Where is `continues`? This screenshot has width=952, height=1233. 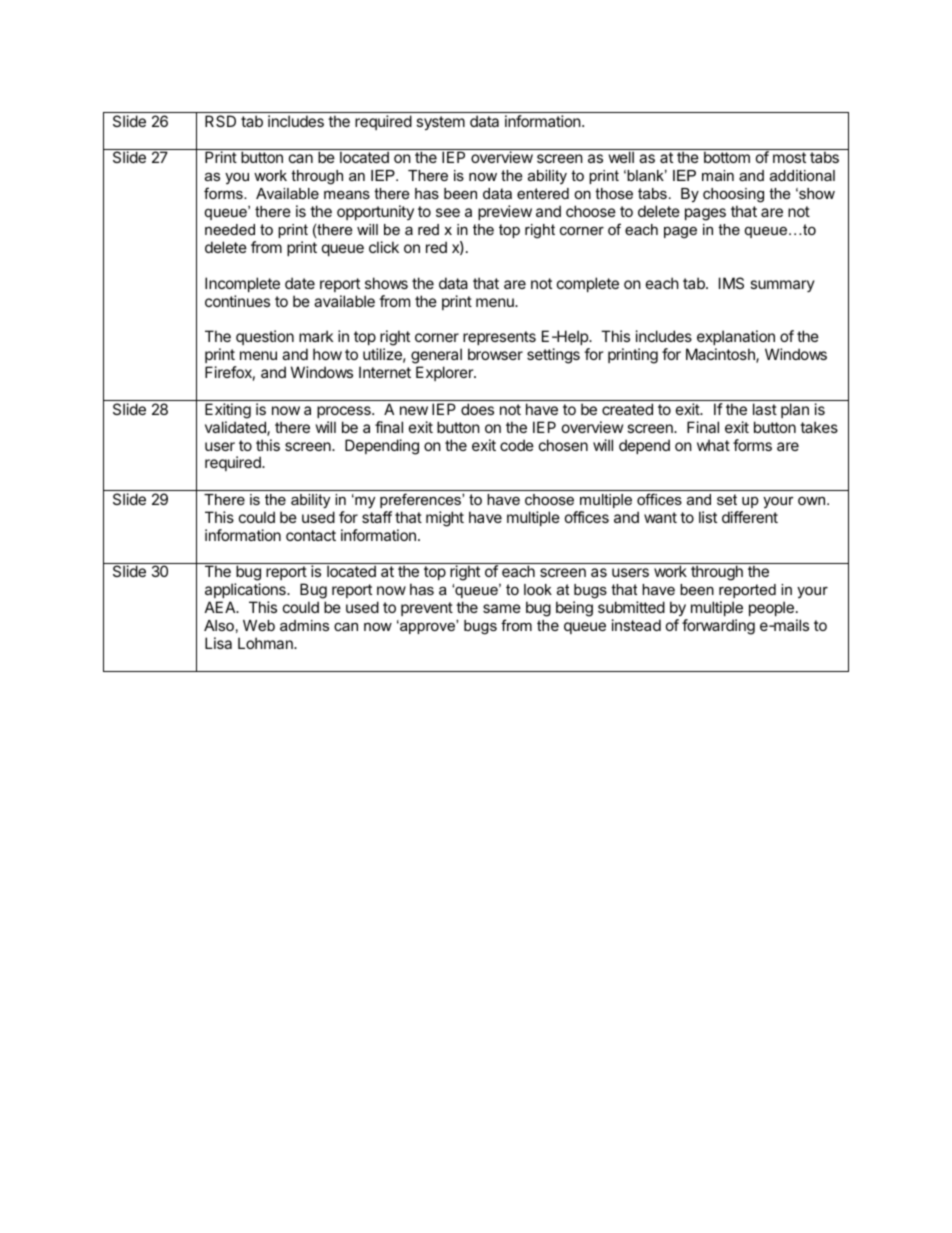
continues is located at coordinates (237, 301).
